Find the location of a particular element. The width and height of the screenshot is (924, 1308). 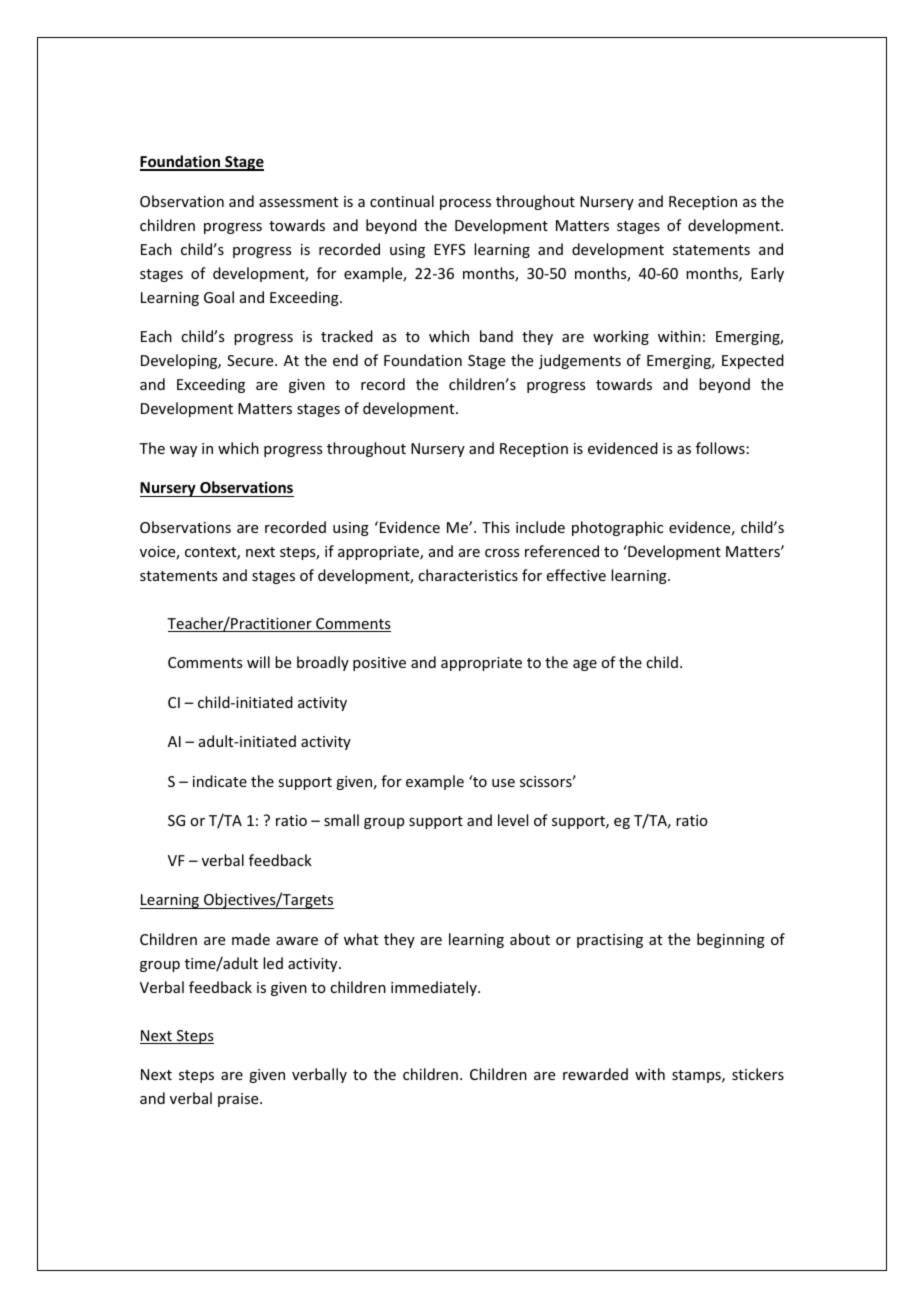

process is located at coordinates (465, 204).
